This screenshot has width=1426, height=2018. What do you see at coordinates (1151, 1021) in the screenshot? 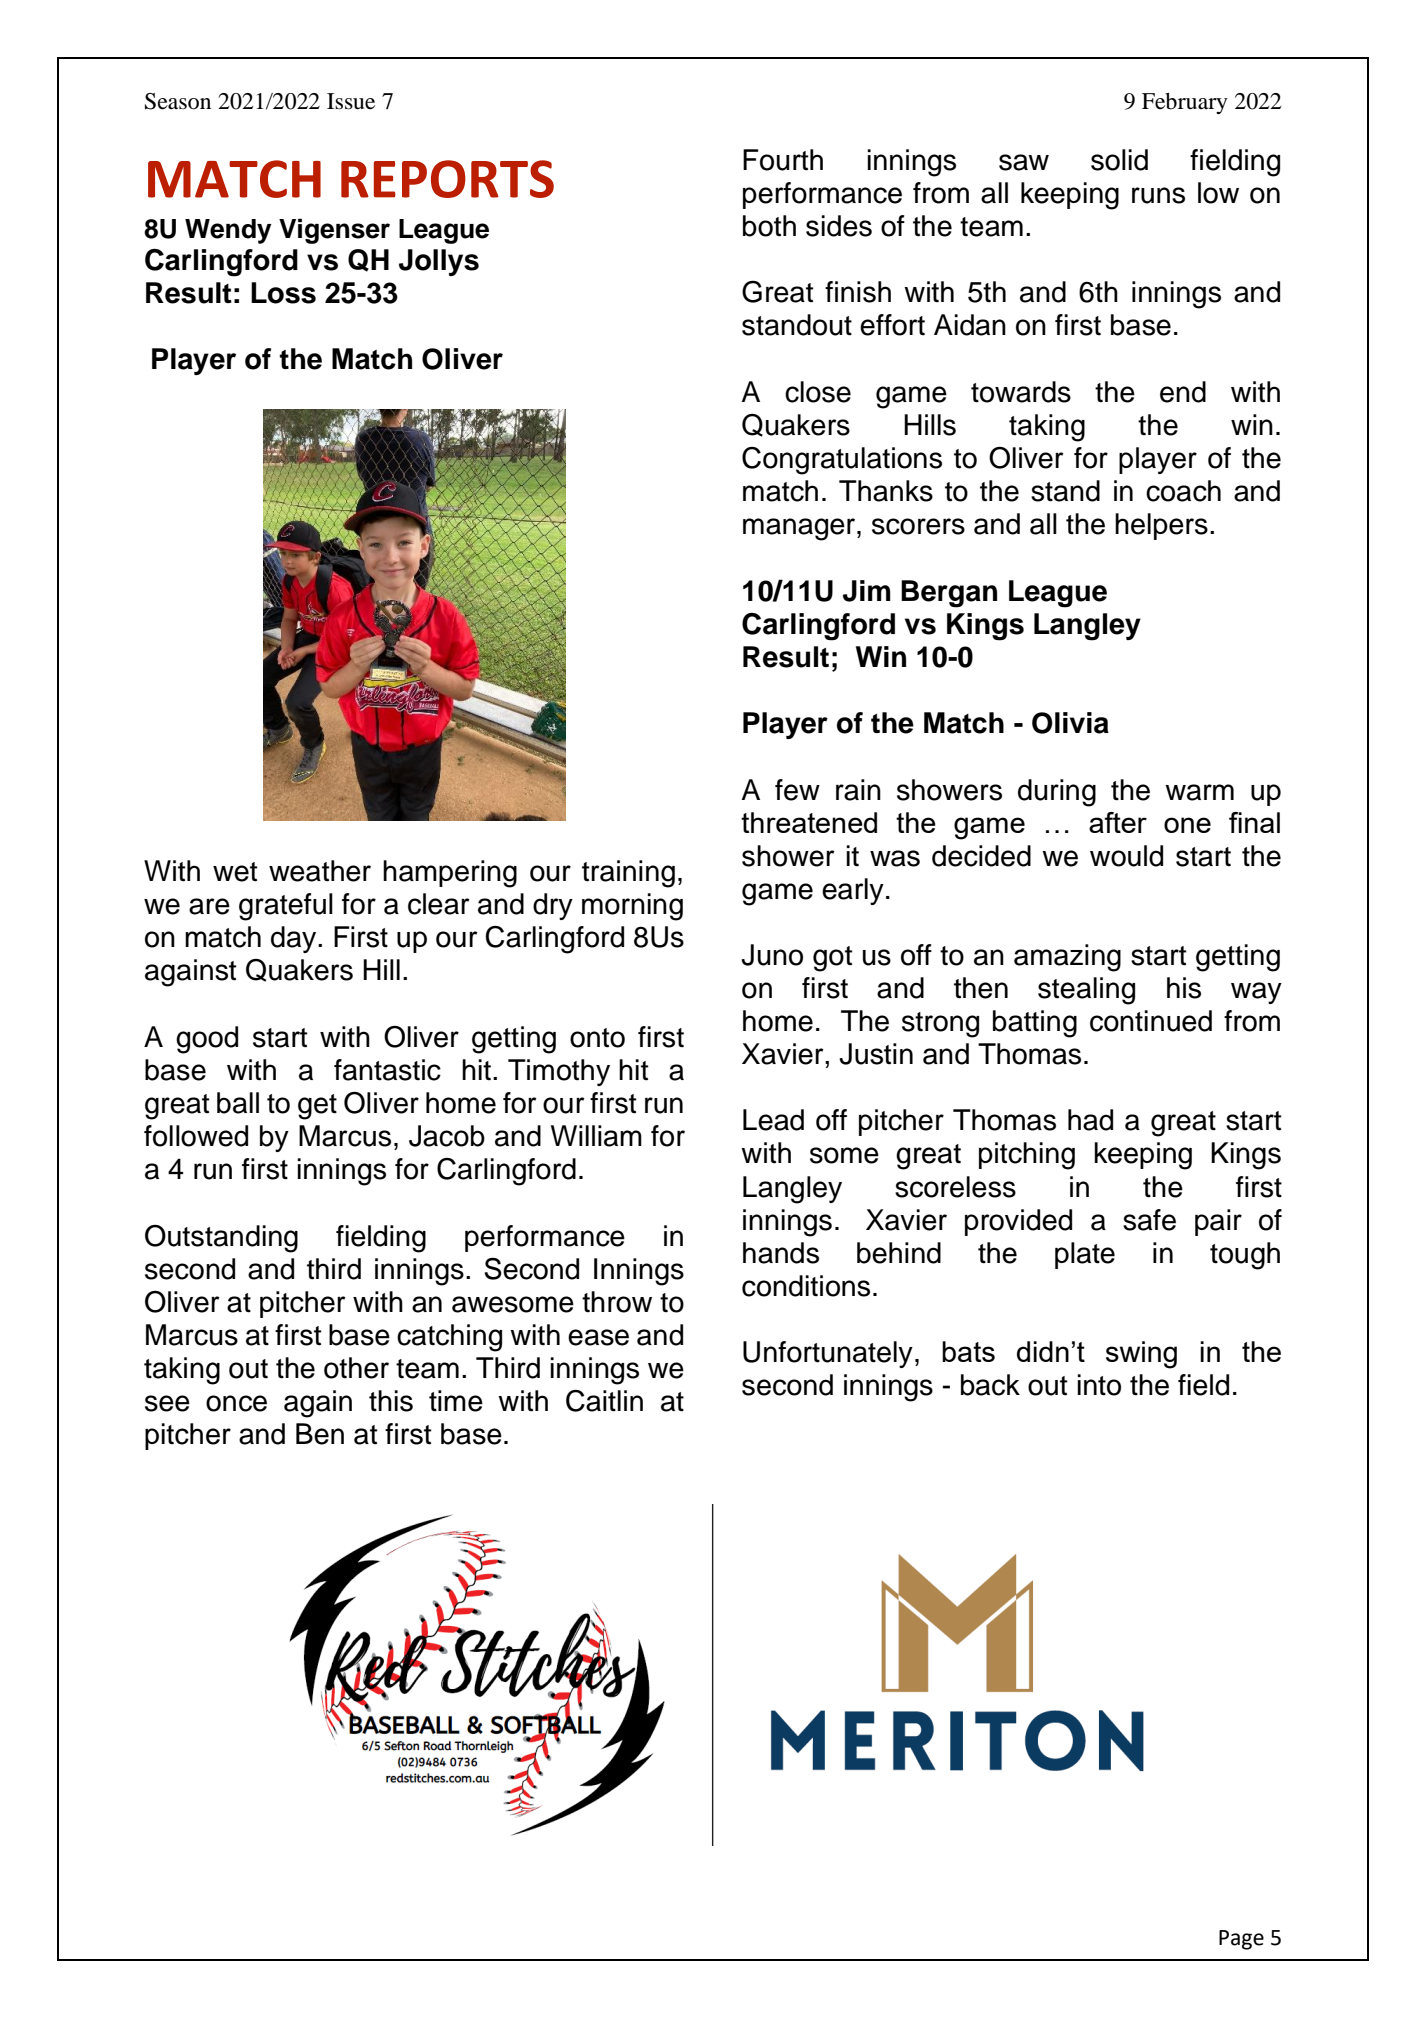
I see `continued` at bounding box center [1151, 1021].
